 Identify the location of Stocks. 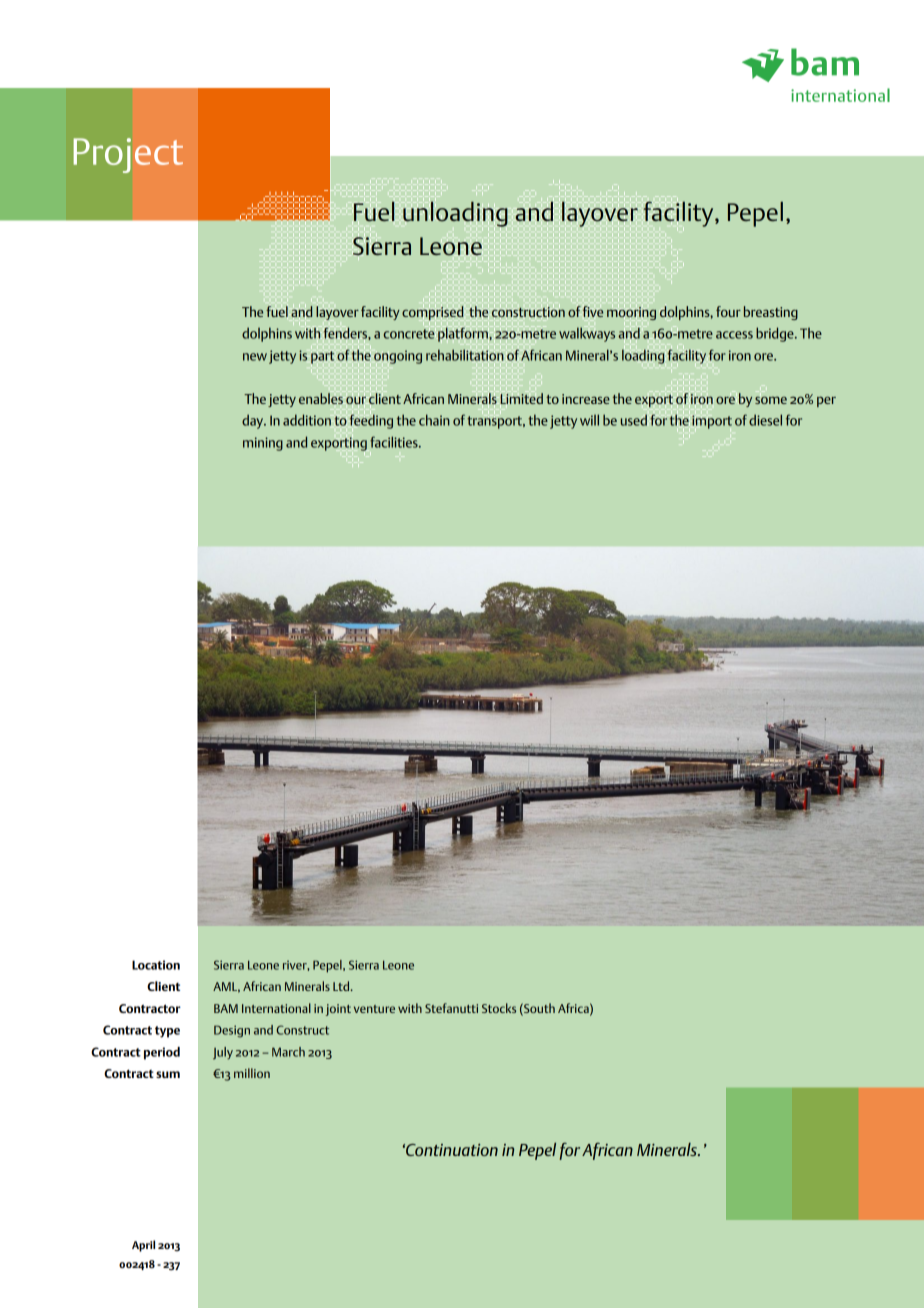
(499, 1008).
